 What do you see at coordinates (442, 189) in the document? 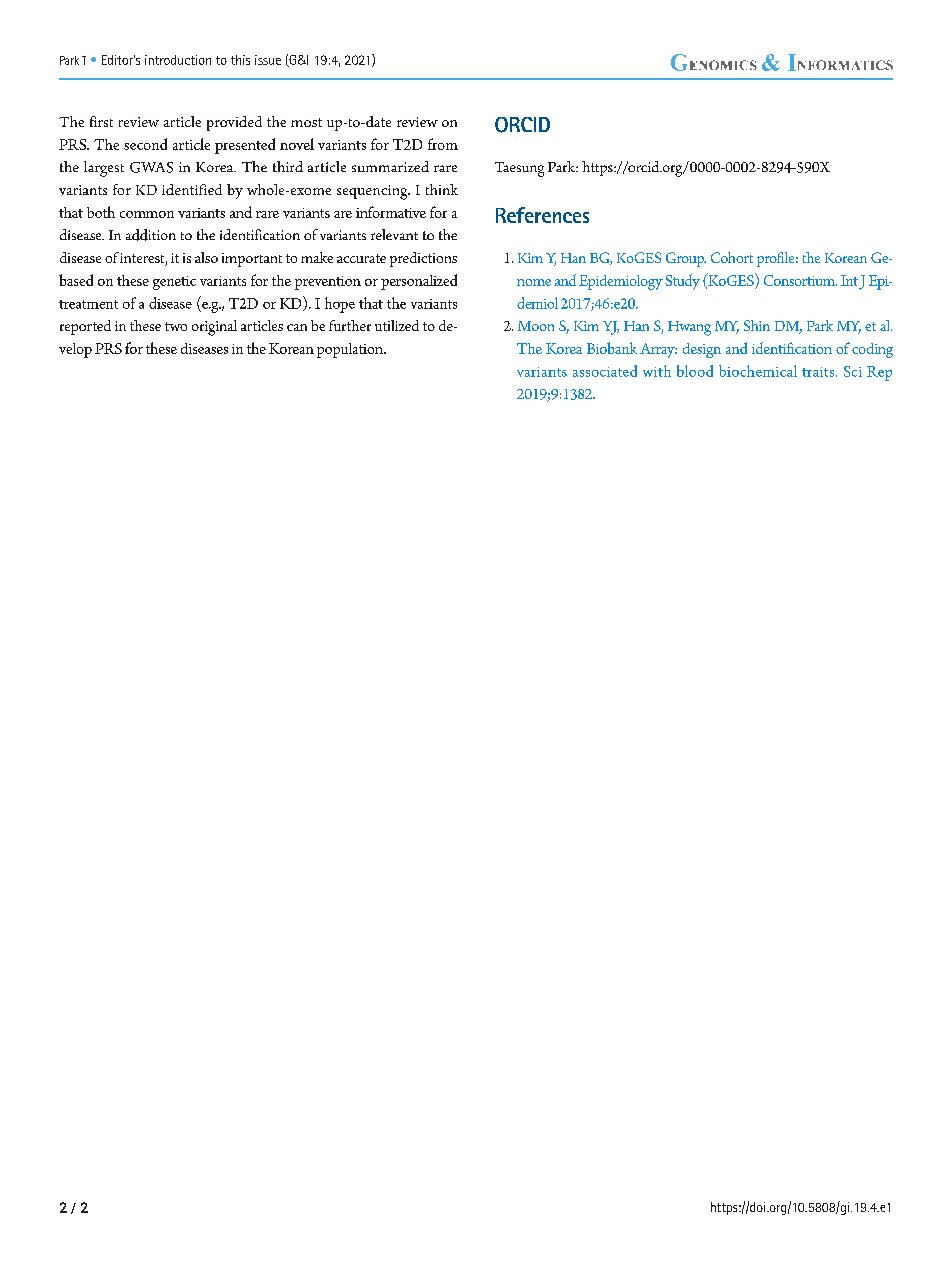
I see `think` at bounding box center [442, 189].
